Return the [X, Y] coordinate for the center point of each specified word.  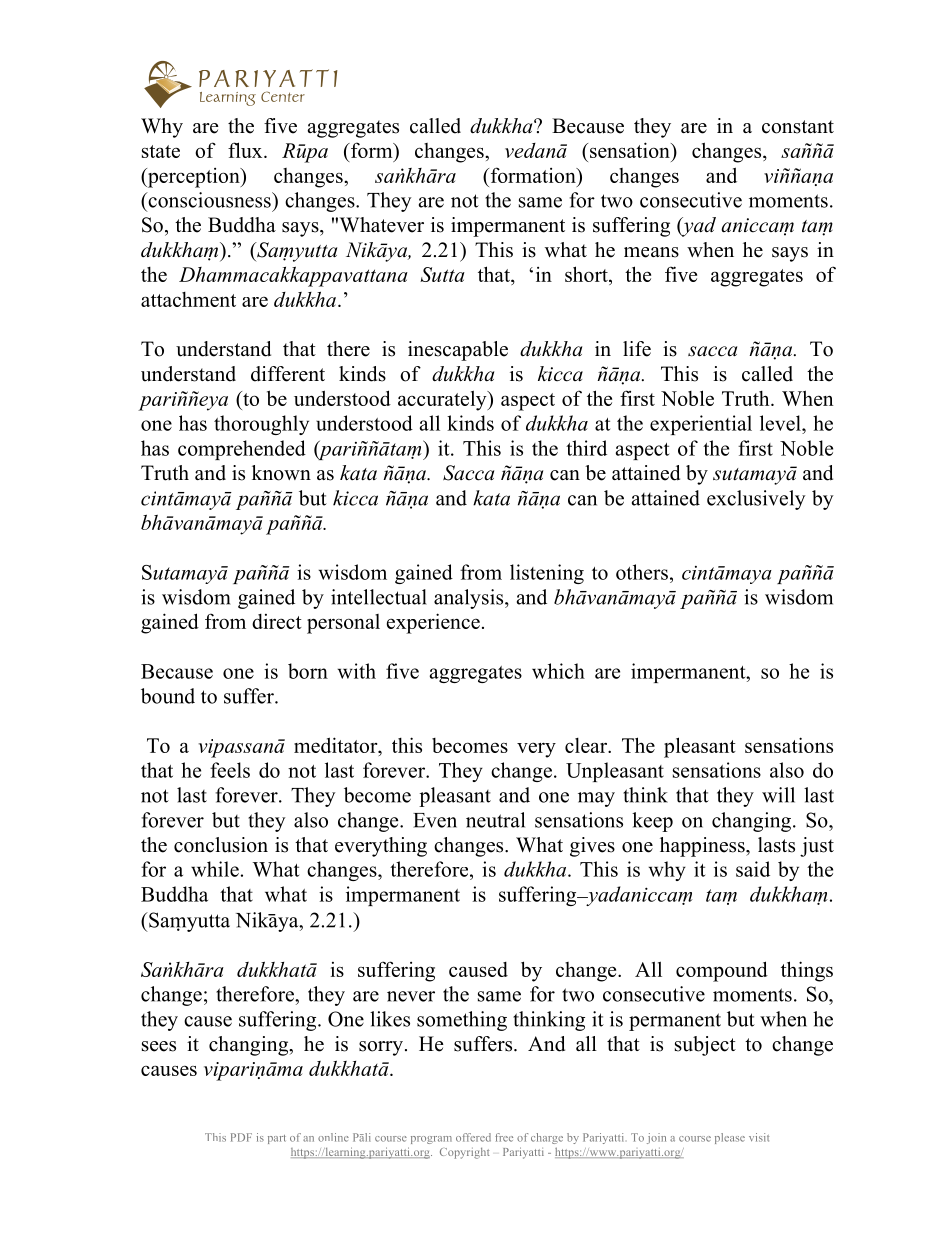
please [730, 1138]
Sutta [442, 274]
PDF [241, 1137]
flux [246, 150]
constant [798, 127]
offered [473, 1137]
